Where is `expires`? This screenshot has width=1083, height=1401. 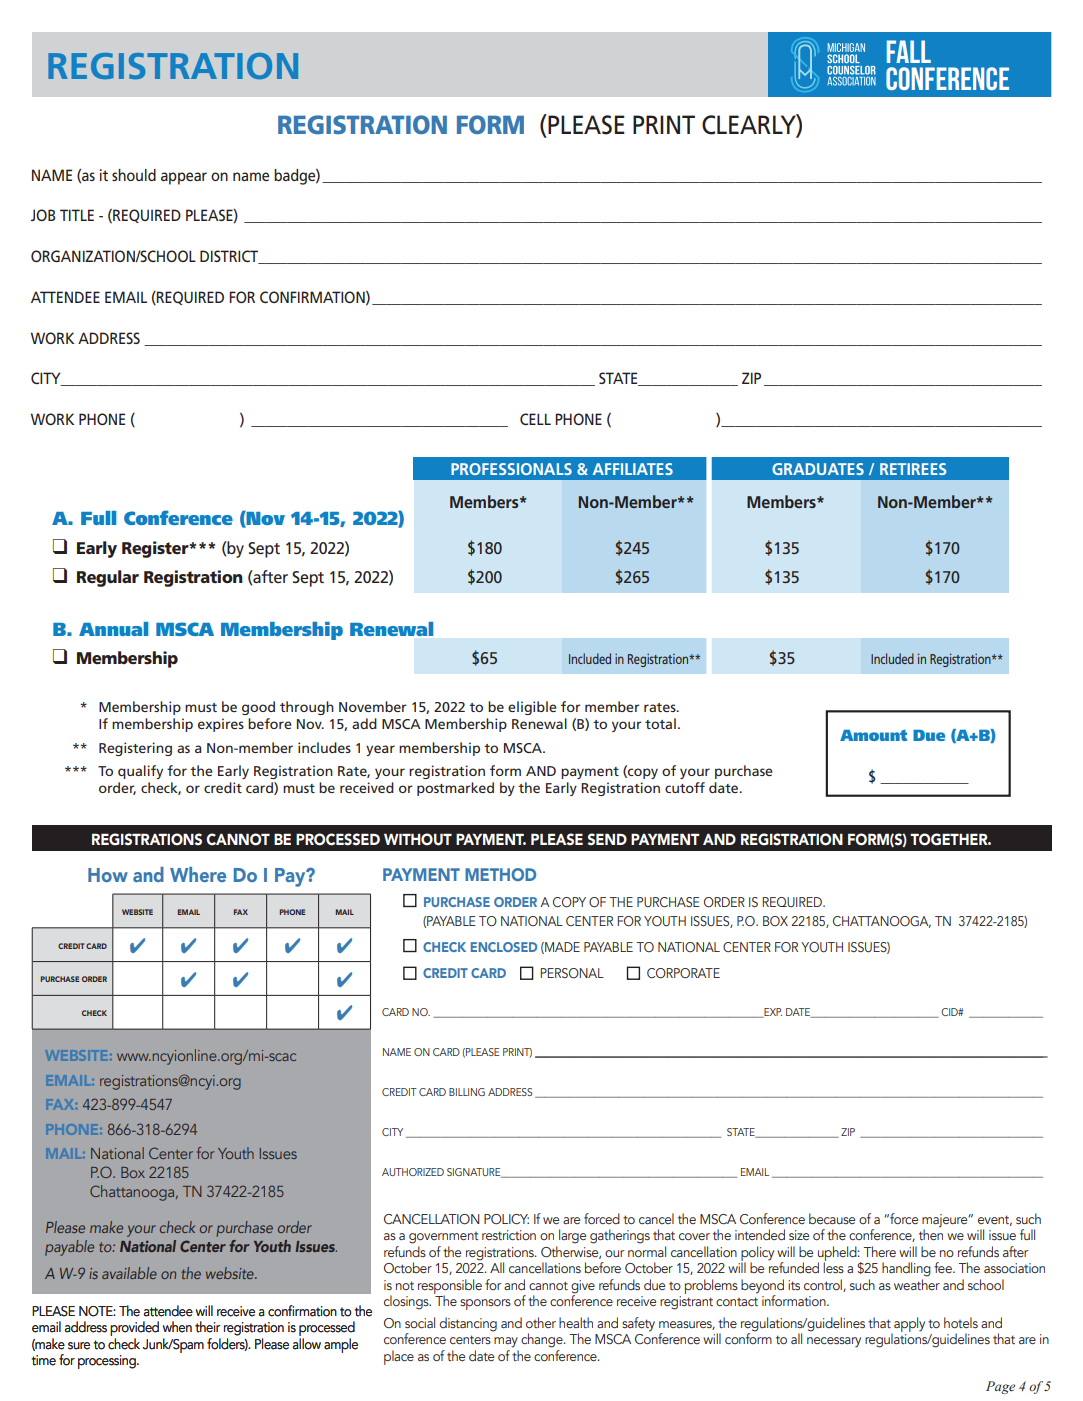 expires is located at coordinates (221, 725).
